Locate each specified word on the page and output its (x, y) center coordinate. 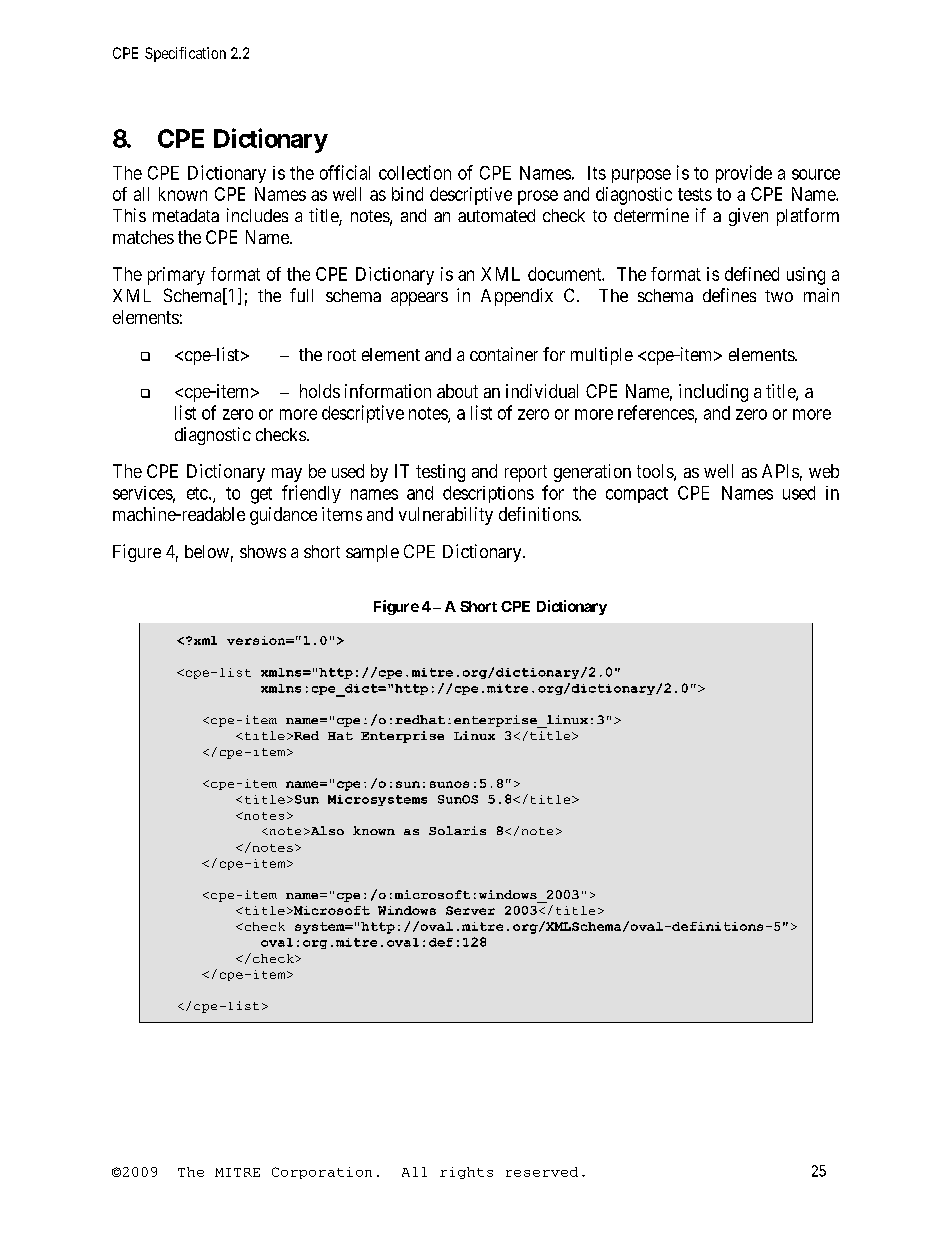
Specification (185, 54)
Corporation (322, 1173)
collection (415, 172)
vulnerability (446, 516)
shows (263, 551)
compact (637, 495)
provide (744, 174)
